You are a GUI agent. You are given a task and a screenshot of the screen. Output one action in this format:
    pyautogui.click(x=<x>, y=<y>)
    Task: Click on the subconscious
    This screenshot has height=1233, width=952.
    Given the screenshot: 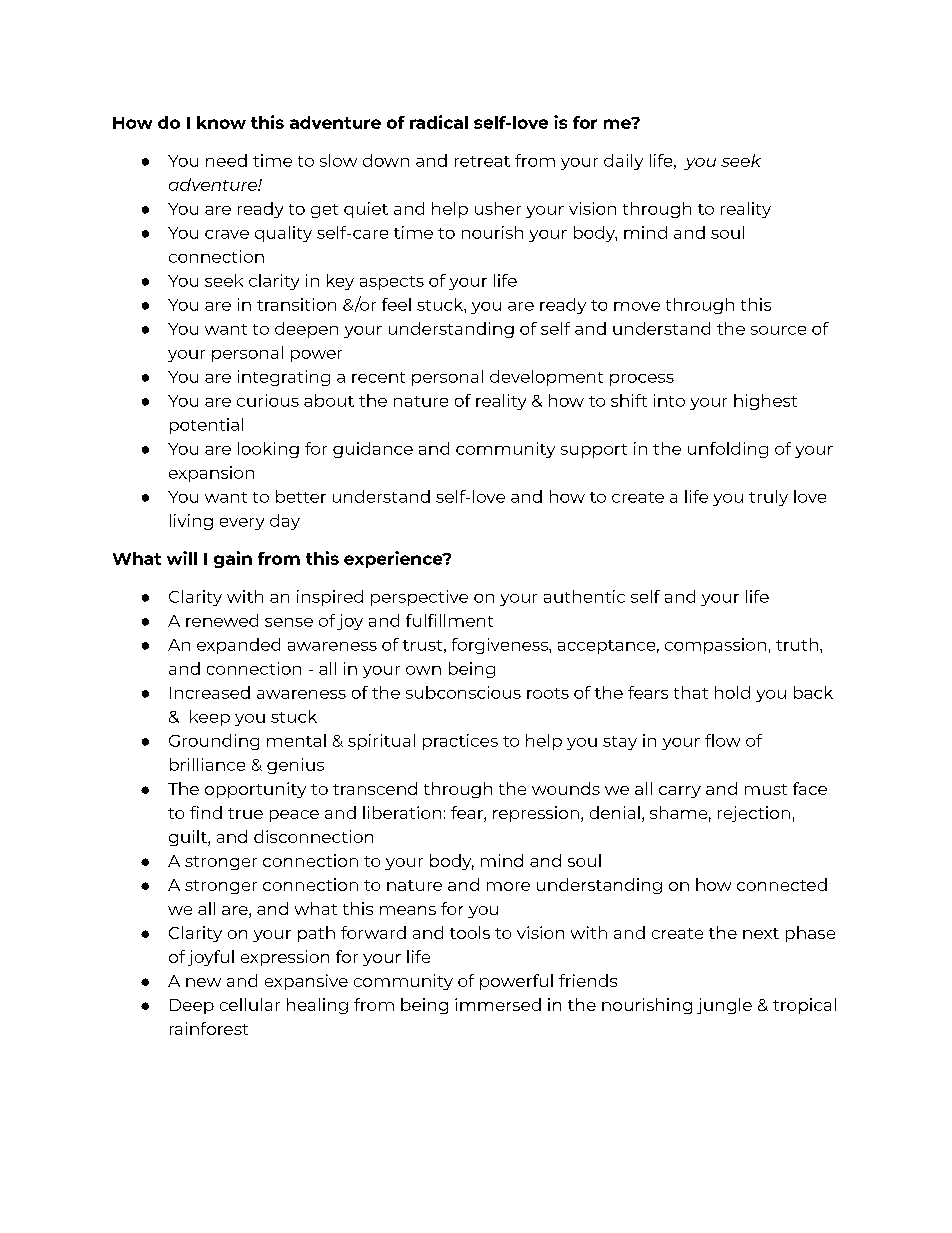 What is the action you would take?
    pyautogui.click(x=463, y=692)
